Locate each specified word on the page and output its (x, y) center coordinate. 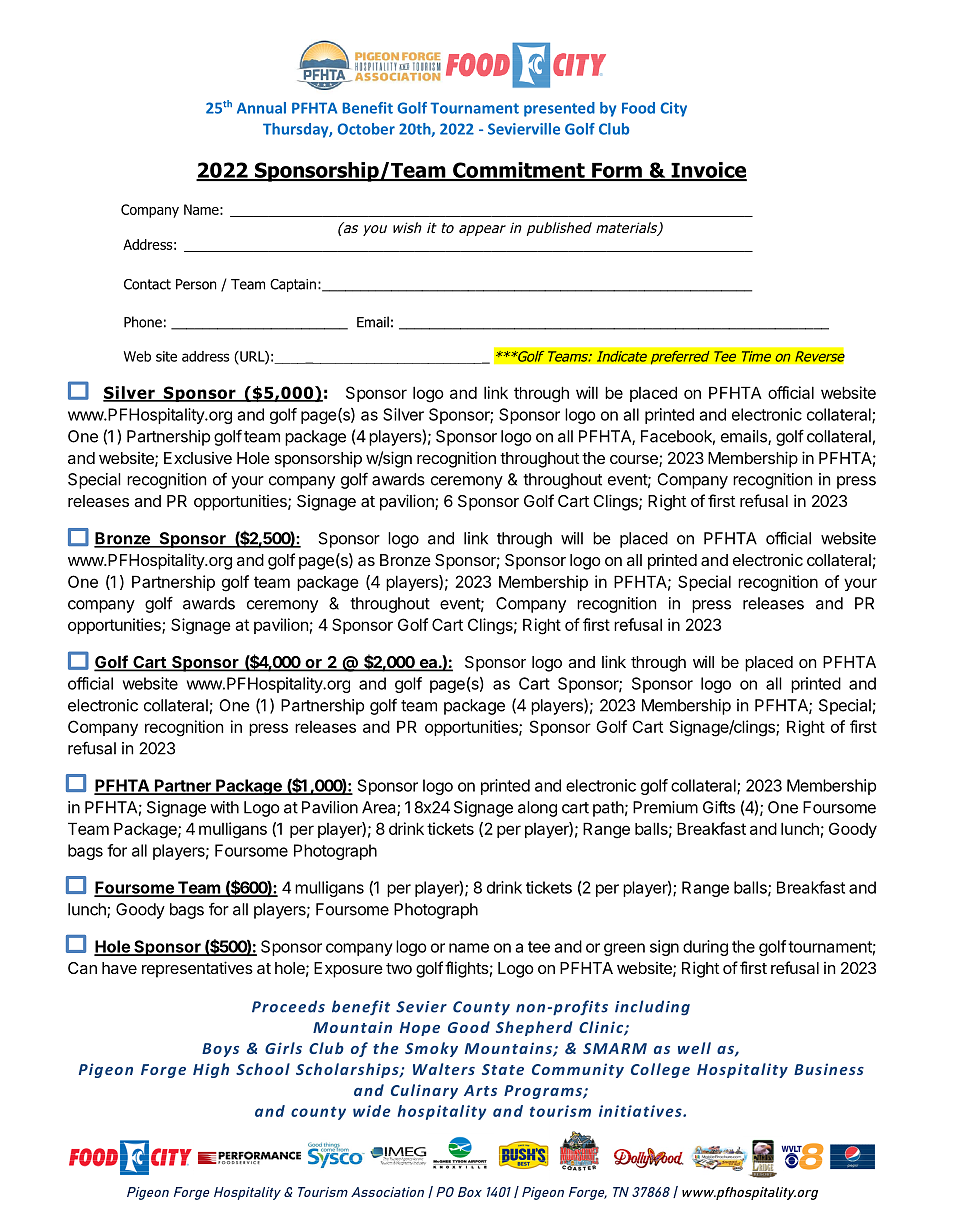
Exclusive (198, 458)
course (635, 461)
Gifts (719, 807)
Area (380, 808)
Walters (444, 1069)
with (224, 807)
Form (617, 171)
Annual (261, 108)
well (694, 1048)
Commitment (519, 171)
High (211, 1070)
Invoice (708, 171)
